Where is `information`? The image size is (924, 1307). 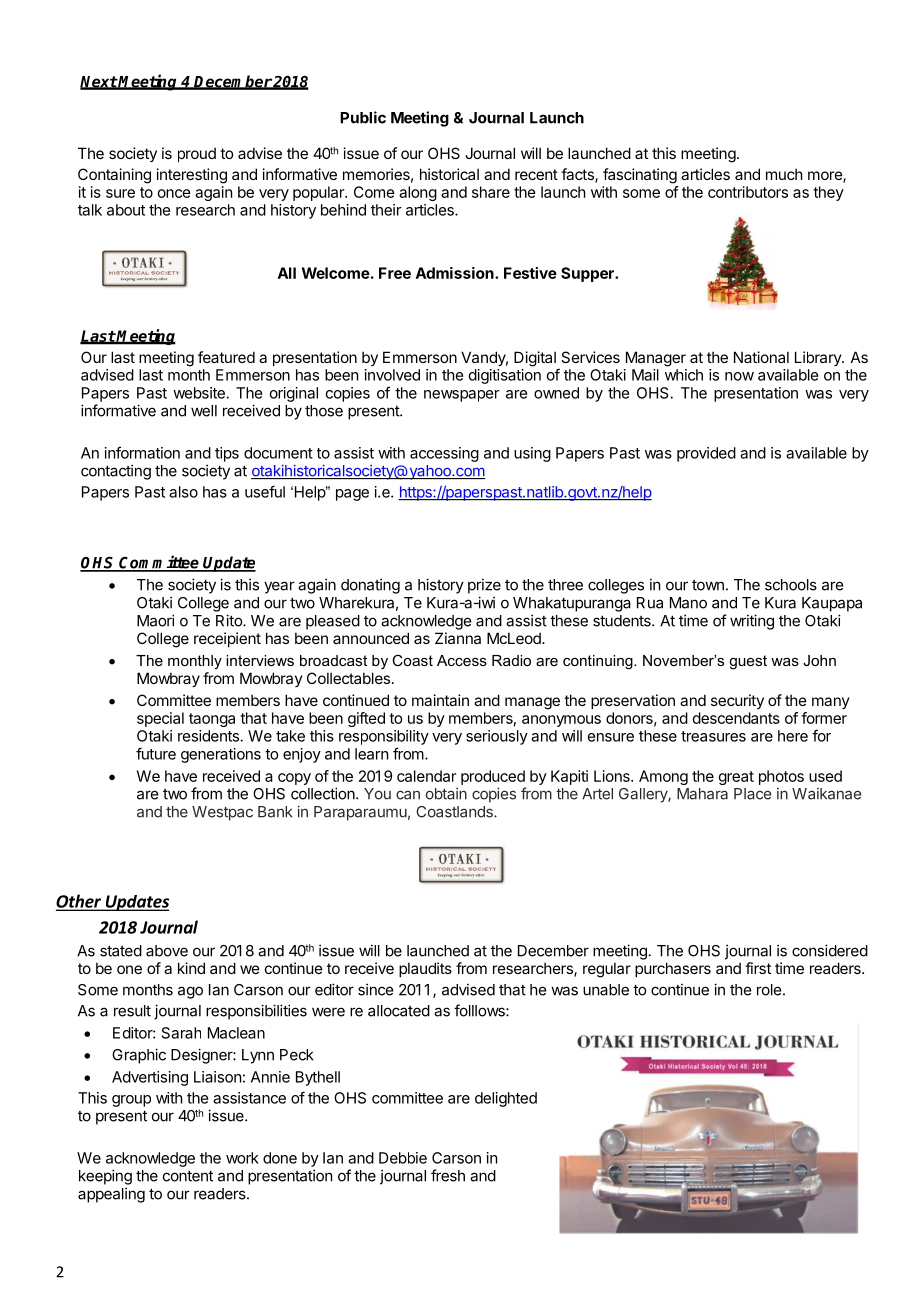 information is located at coordinates (142, 452).
